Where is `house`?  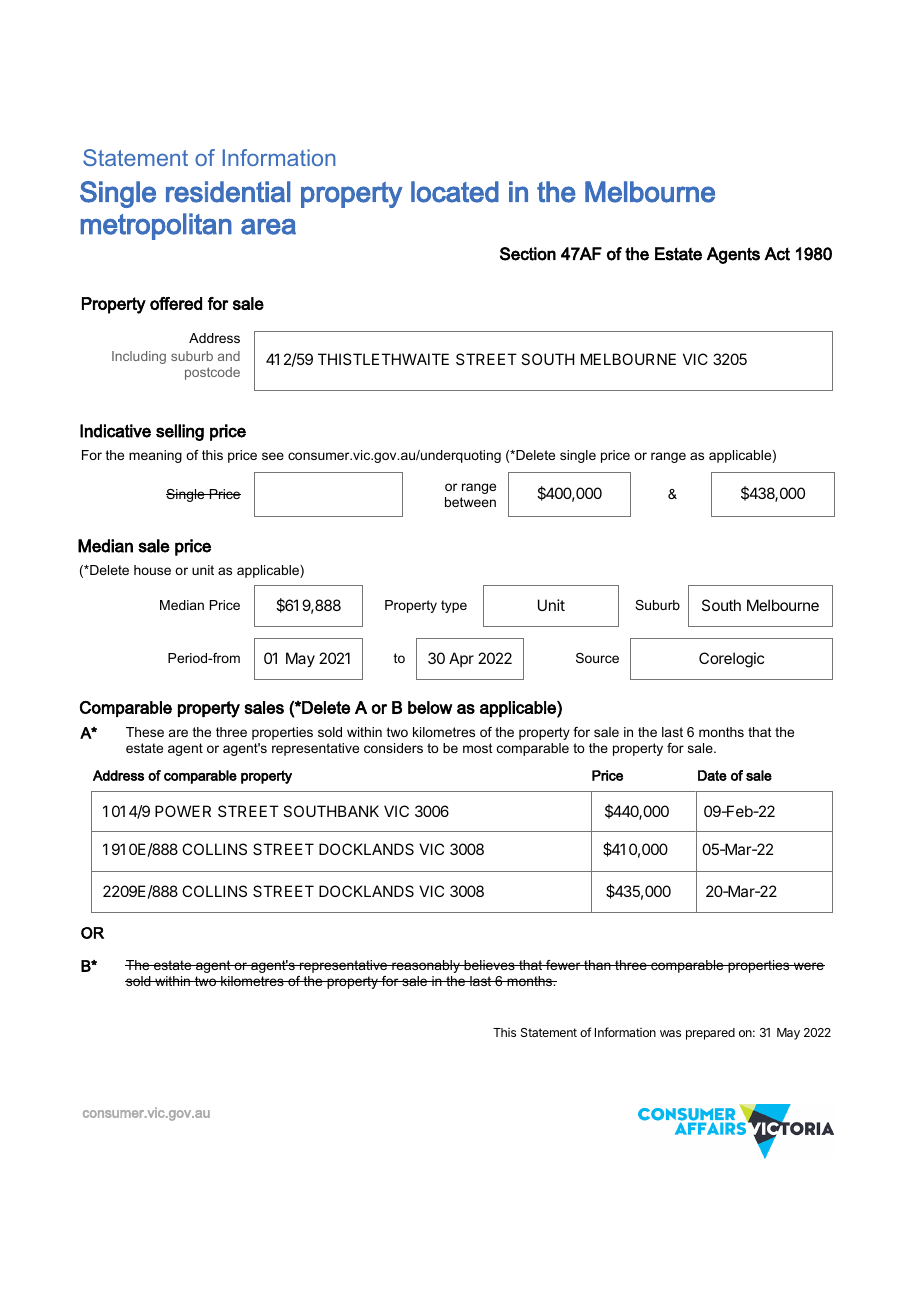
house is located at coordinates (152, 570).
